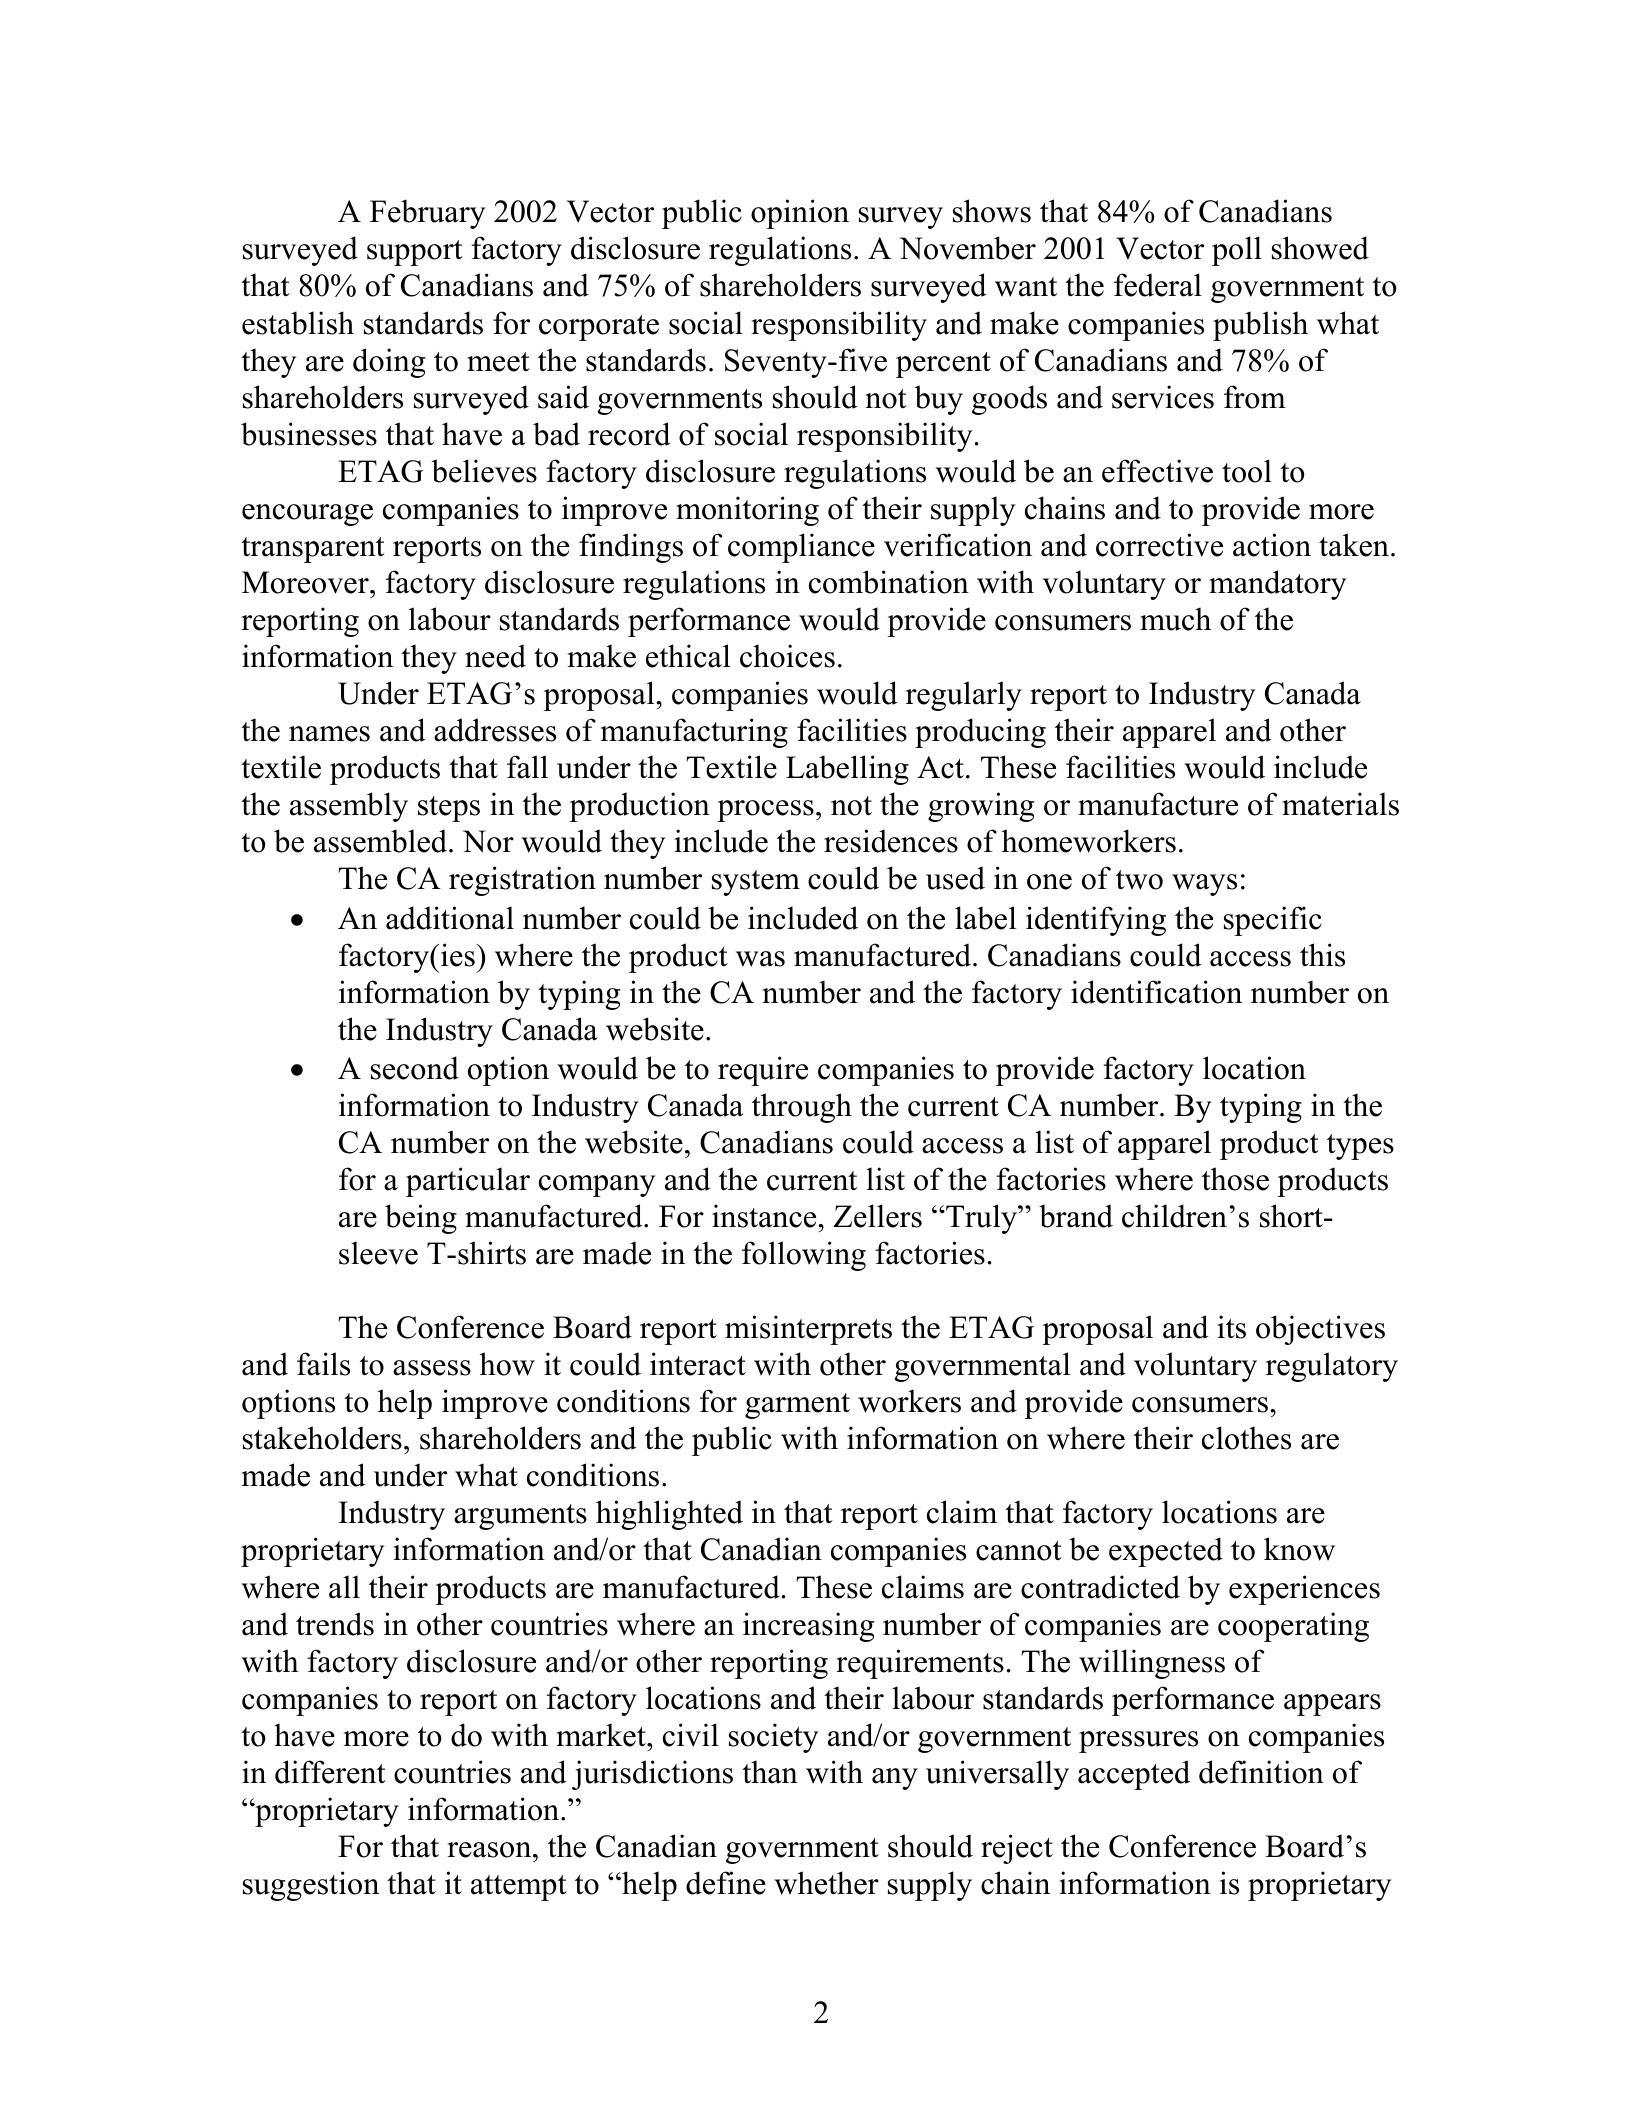  I want to click on opinion, so click(800, 214).
